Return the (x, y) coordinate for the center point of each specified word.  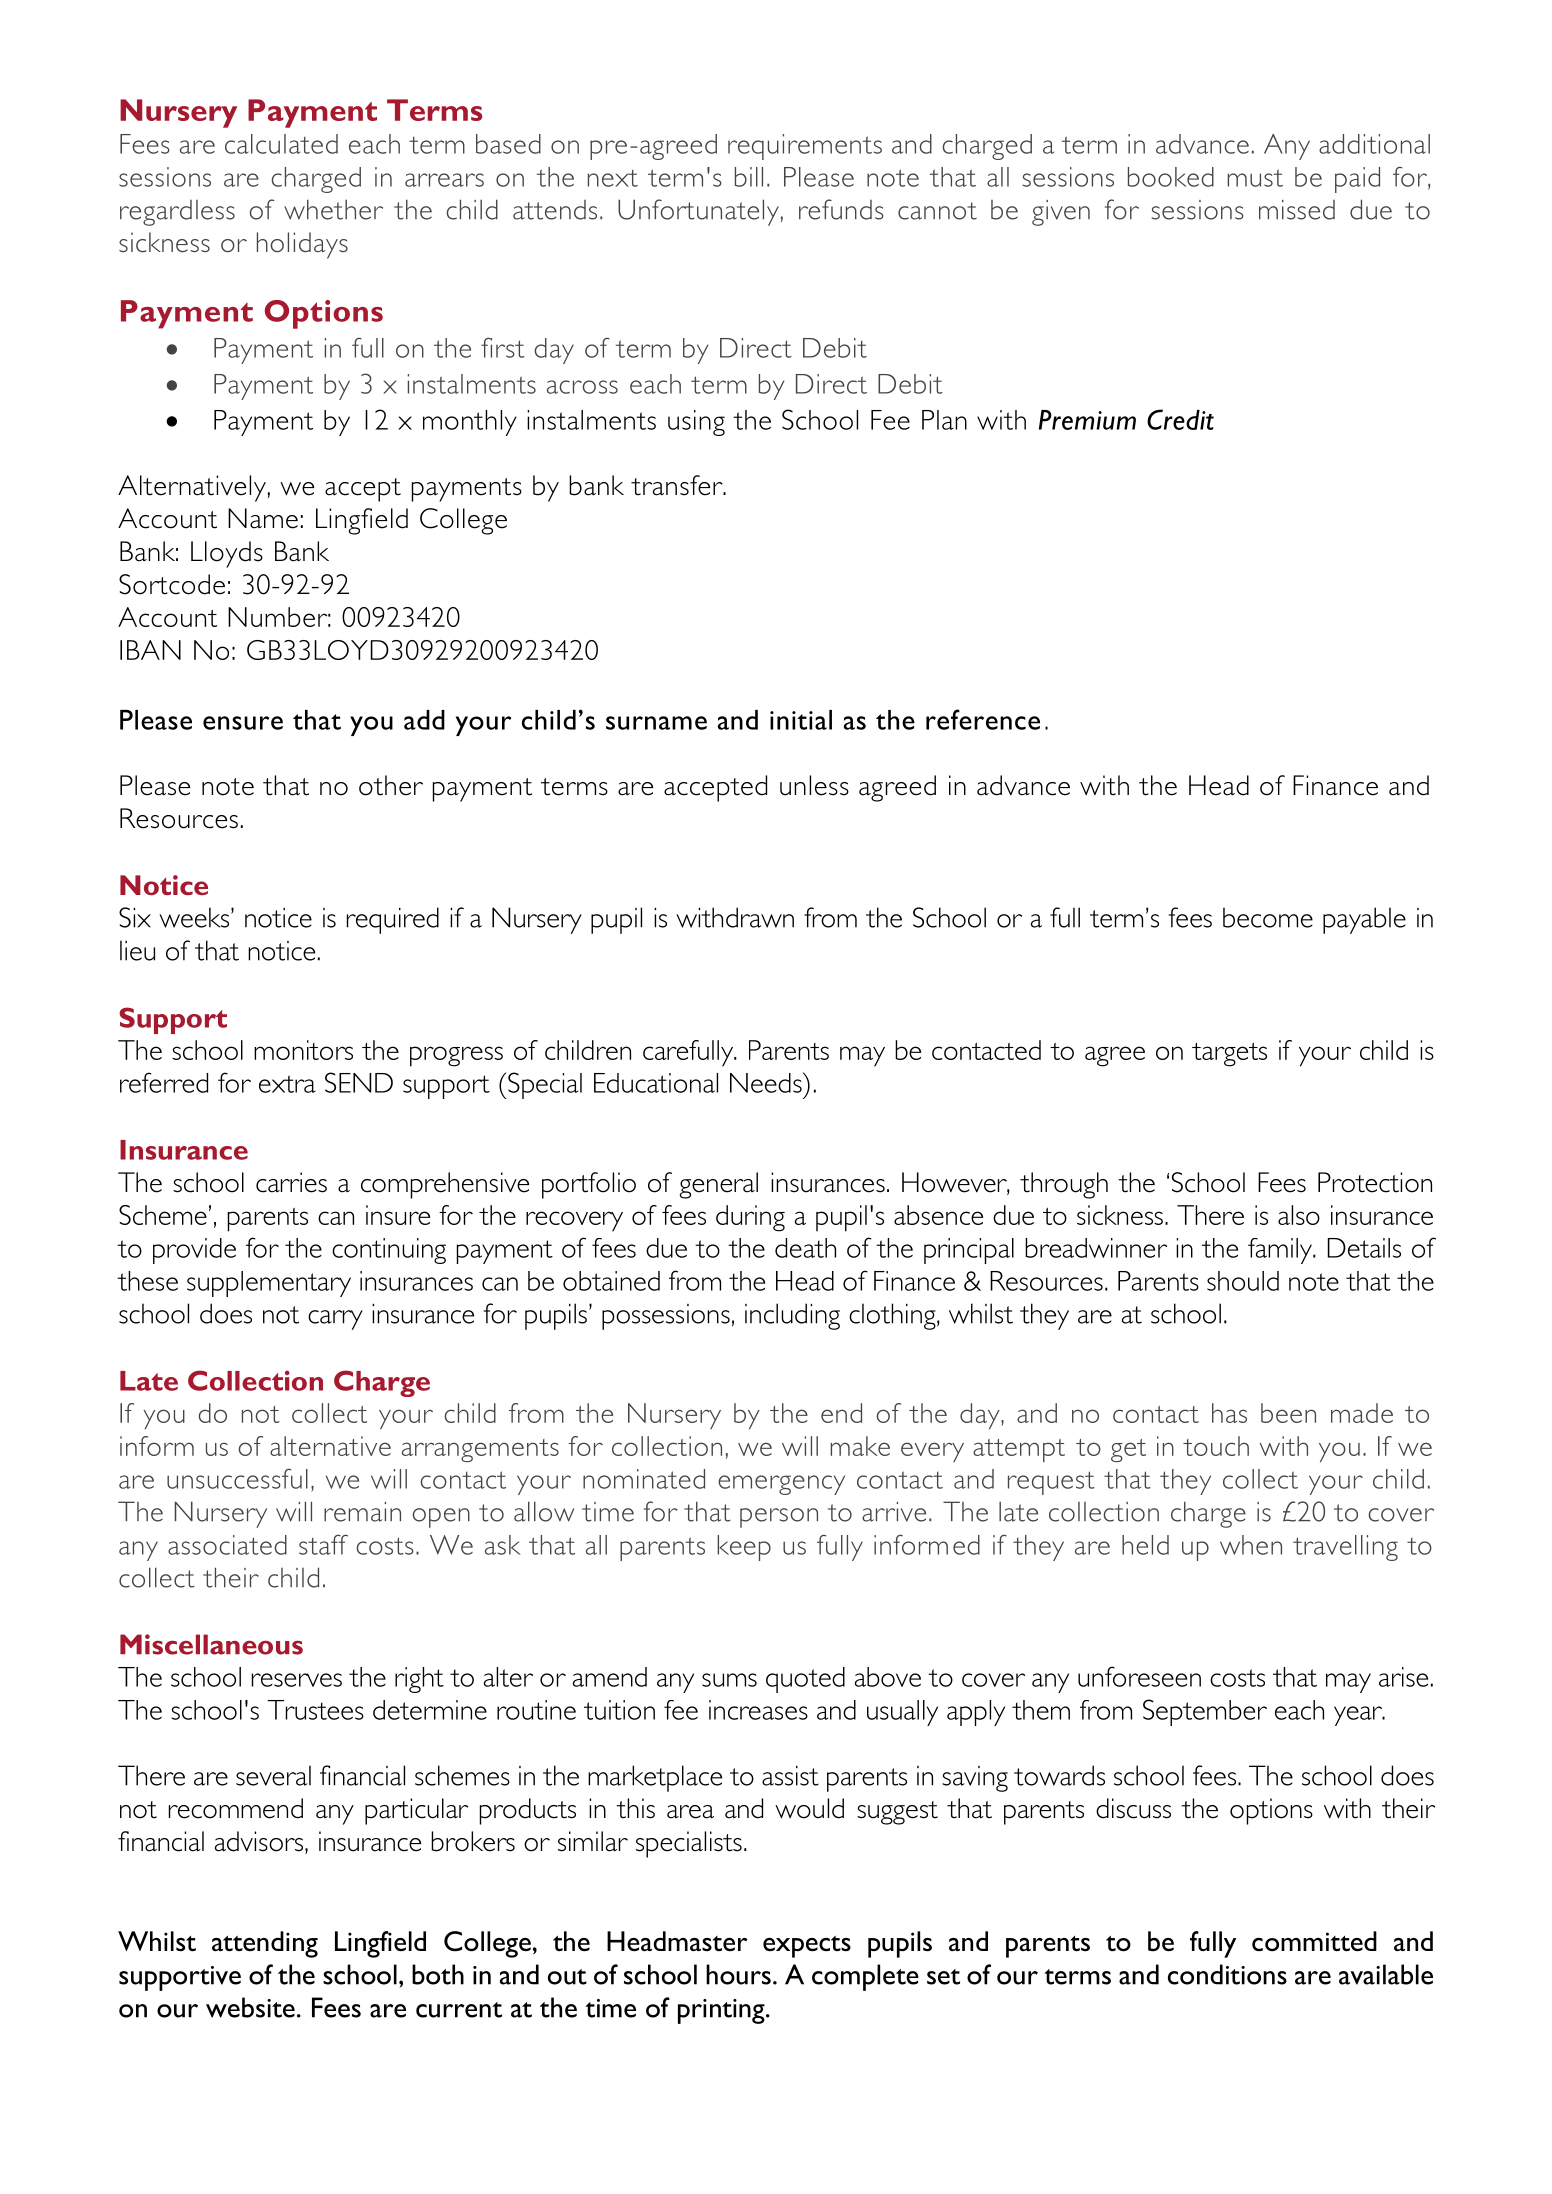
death (805, 1248)
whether (333, 209)
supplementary (269, 1284)
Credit (1180, 419)
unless (814, 785)
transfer (678, 485)
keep (744, 1548)
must (1255, 178)
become (1268, 917)
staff (323, 1544)
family (1281, 1251)
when (1251, 1545)
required (393, 920)
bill (749, 177)
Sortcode (172, 584)
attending (265, 1944)
